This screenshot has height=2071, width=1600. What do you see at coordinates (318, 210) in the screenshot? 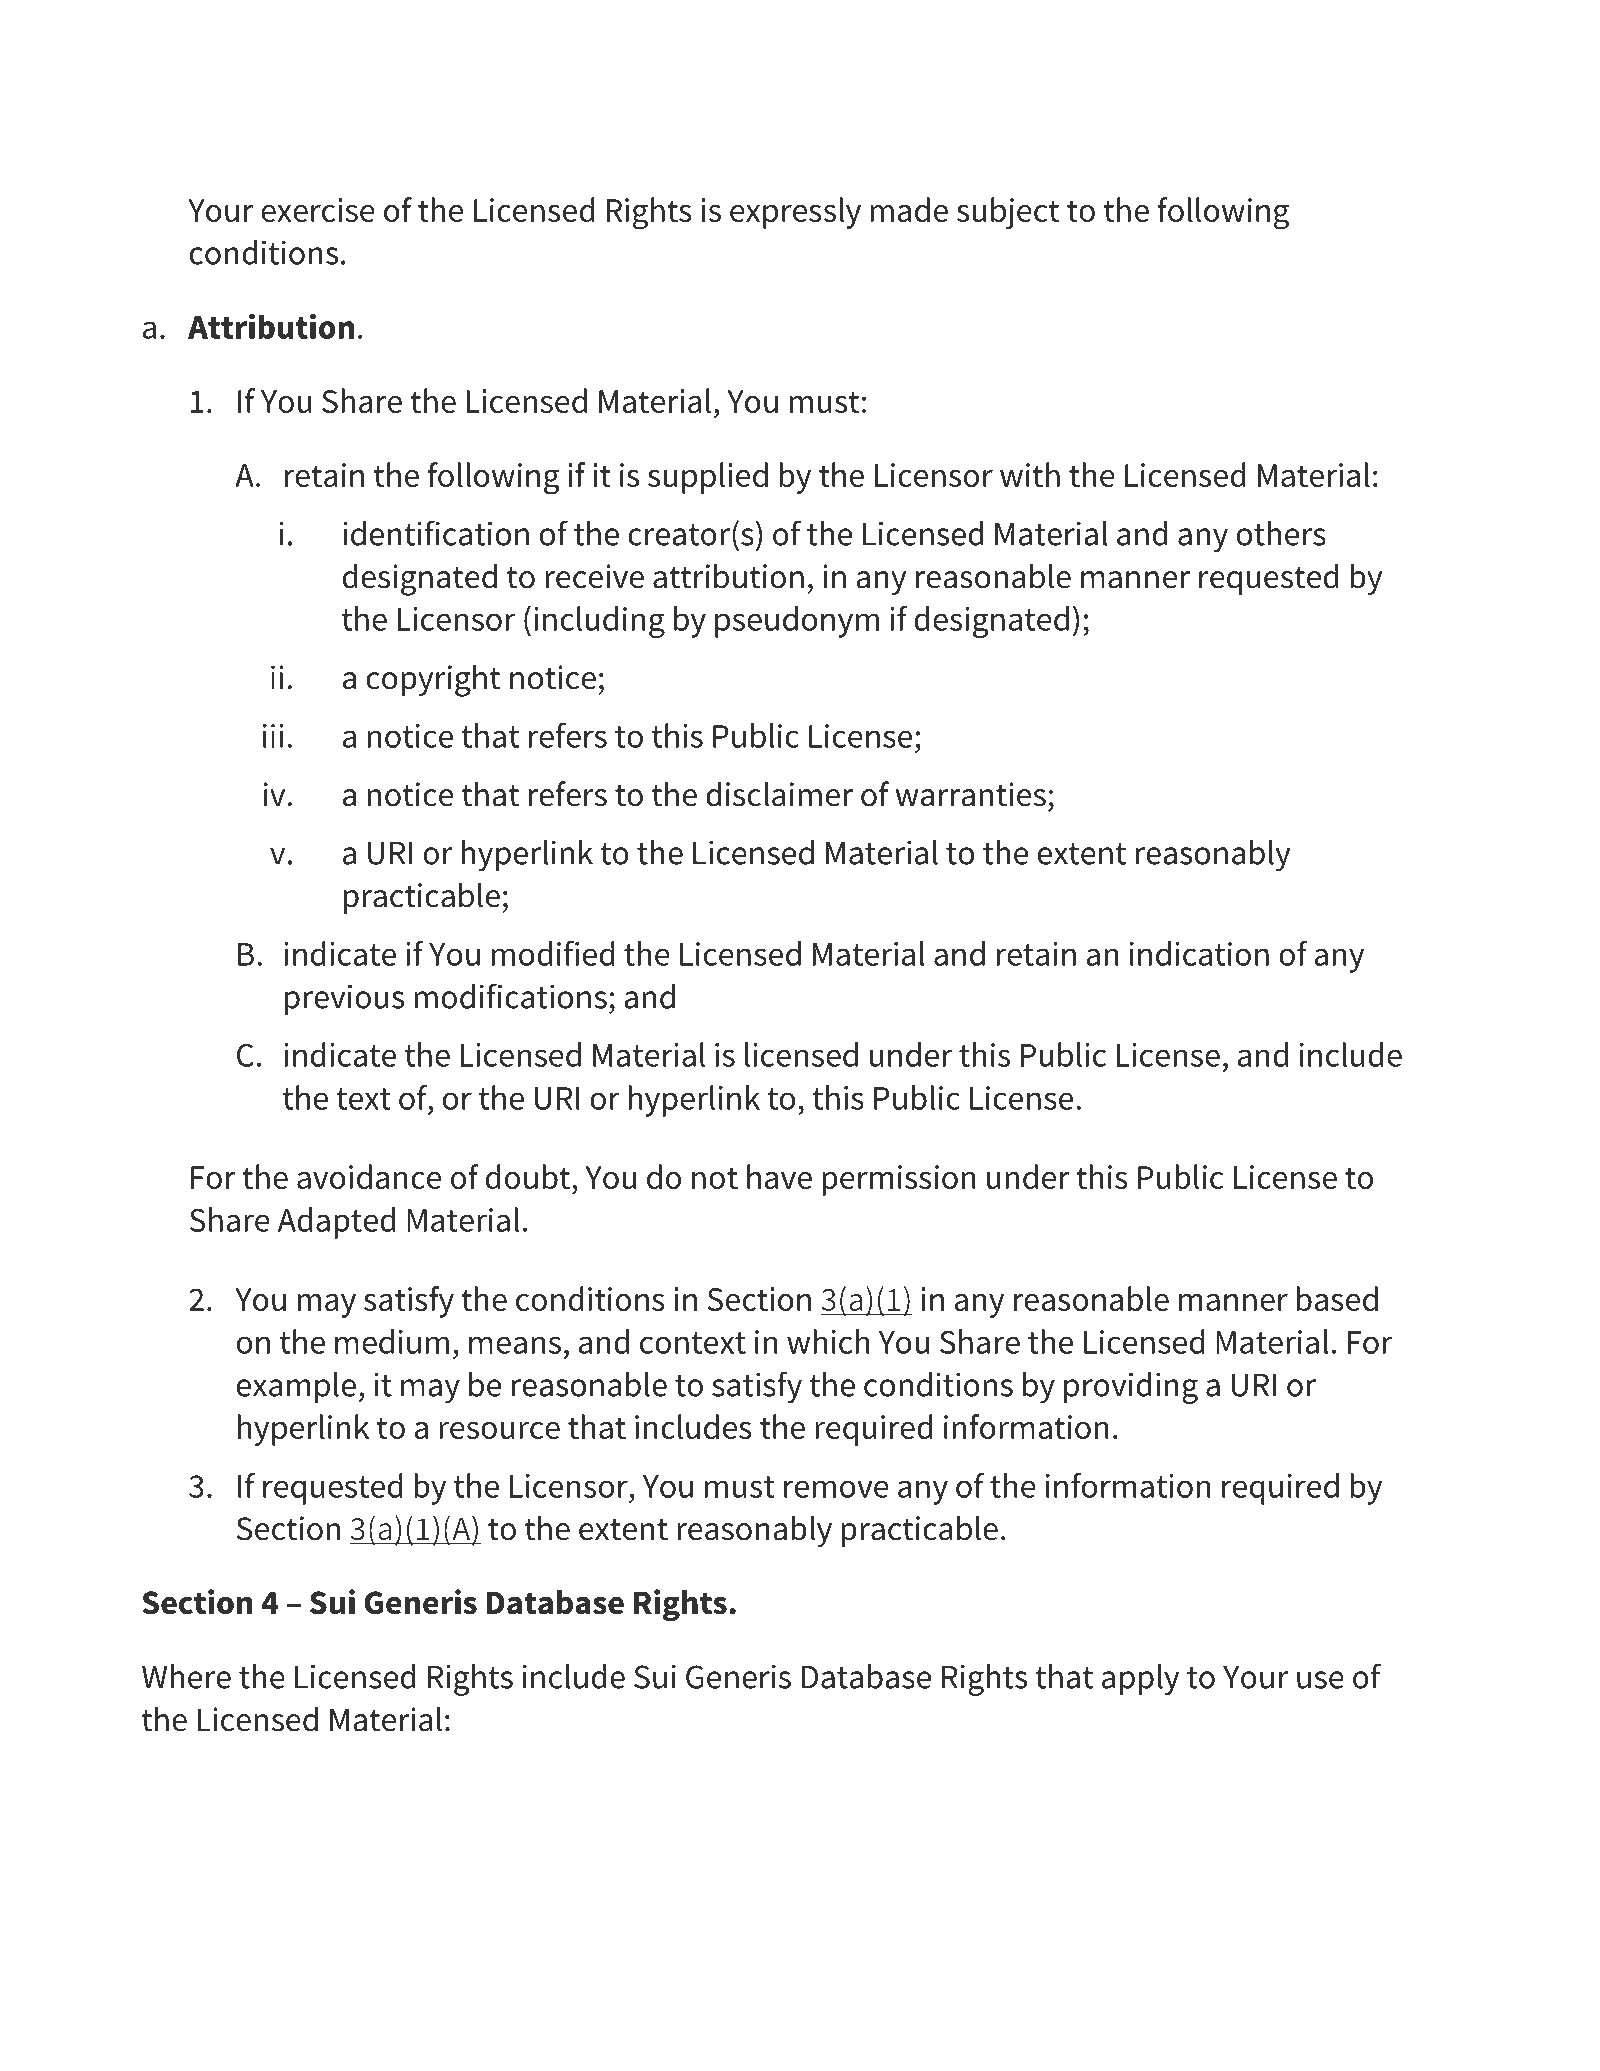
I see `exercise` at bounding box center [318, 210].
